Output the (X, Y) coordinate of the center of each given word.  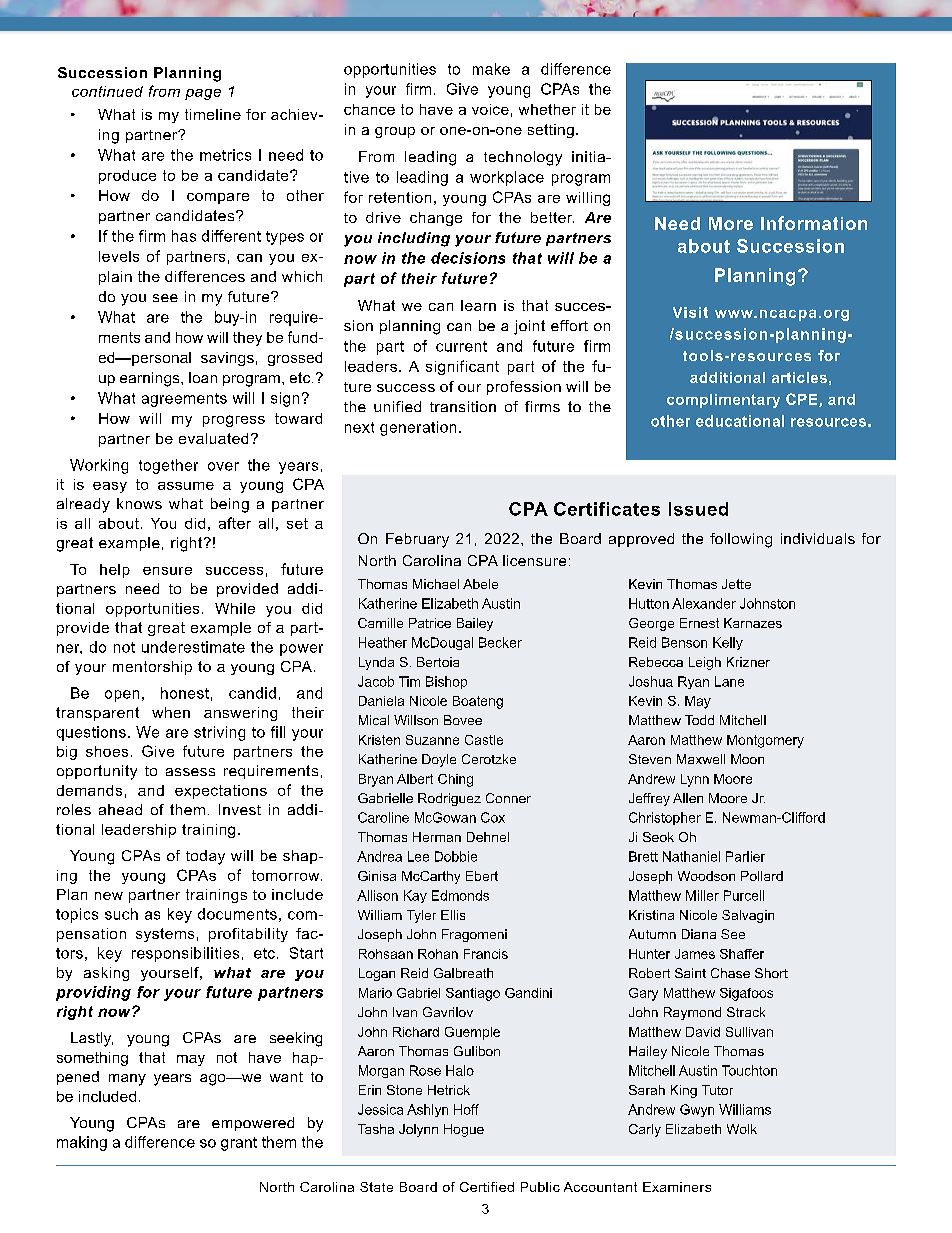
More (731, 223)
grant (239, 1144)
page (203, 94)
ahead (120, 809)
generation (418, 428)
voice (490, 109)
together (168, 466)
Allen (688, 798)
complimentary (723, 401)
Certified (487, 1187)
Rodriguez (449, 799)
